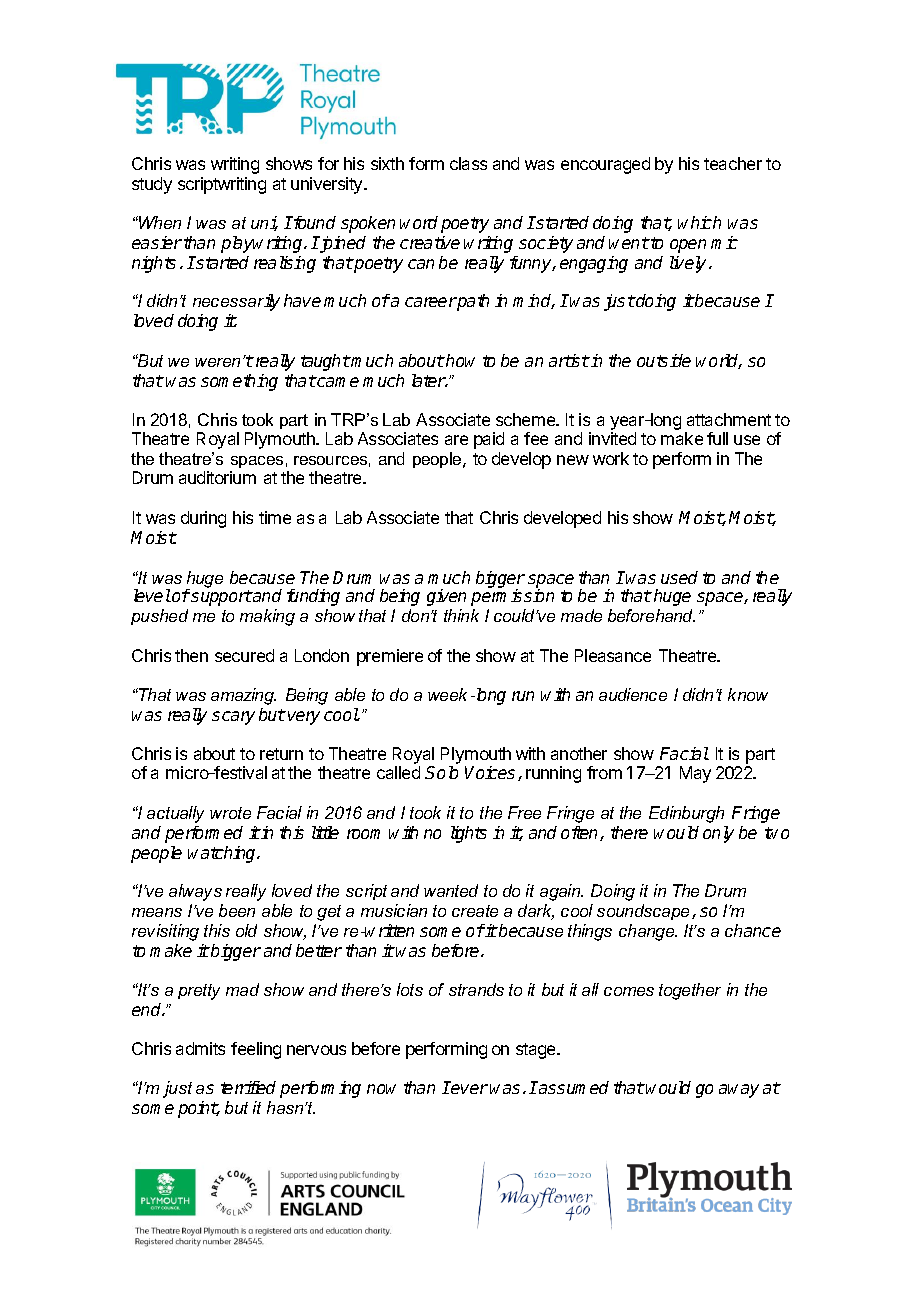 The image size is (924, 1308). What do you see at coordinates (200, 1048) in the screenshot?
I see `admits` at bounding box center [200, 1048].
